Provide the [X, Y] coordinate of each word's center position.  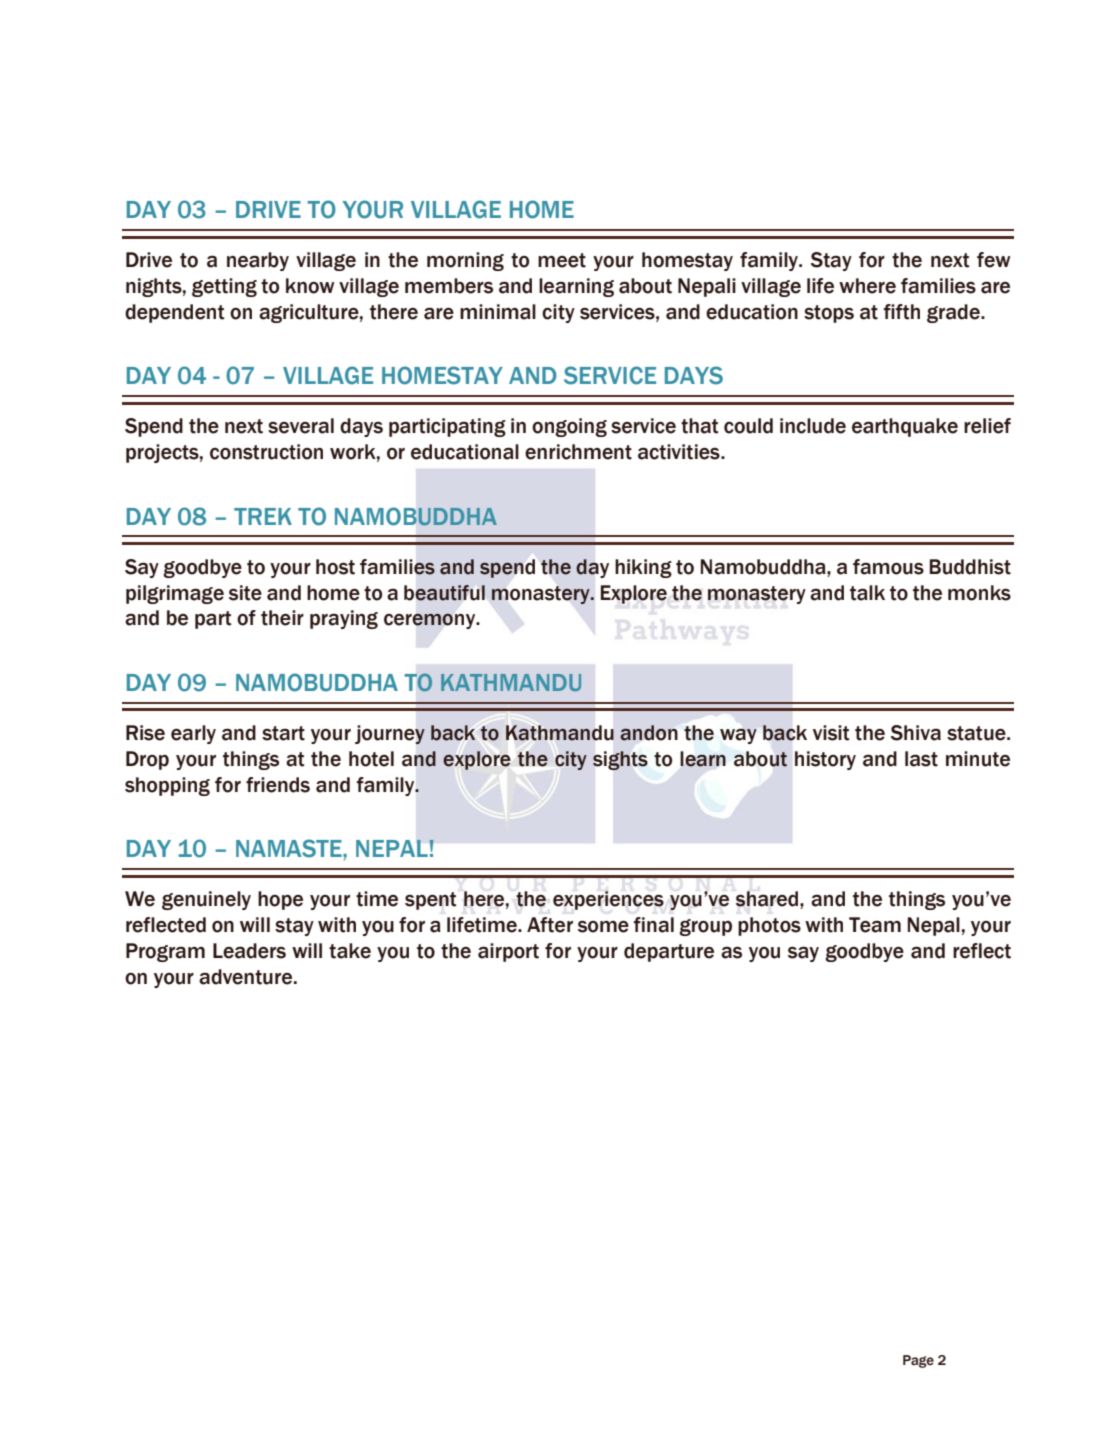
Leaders [249, 951]
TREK [263, 516]
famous [888, 567]
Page [918, 1361]
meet [562, 260]
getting [224, 287]
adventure [247, 977]
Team [875, 925]
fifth [901, 312]
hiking [643, 568]
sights [620, 760]
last [921, 759]
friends [278, 785]
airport [508, 952]
